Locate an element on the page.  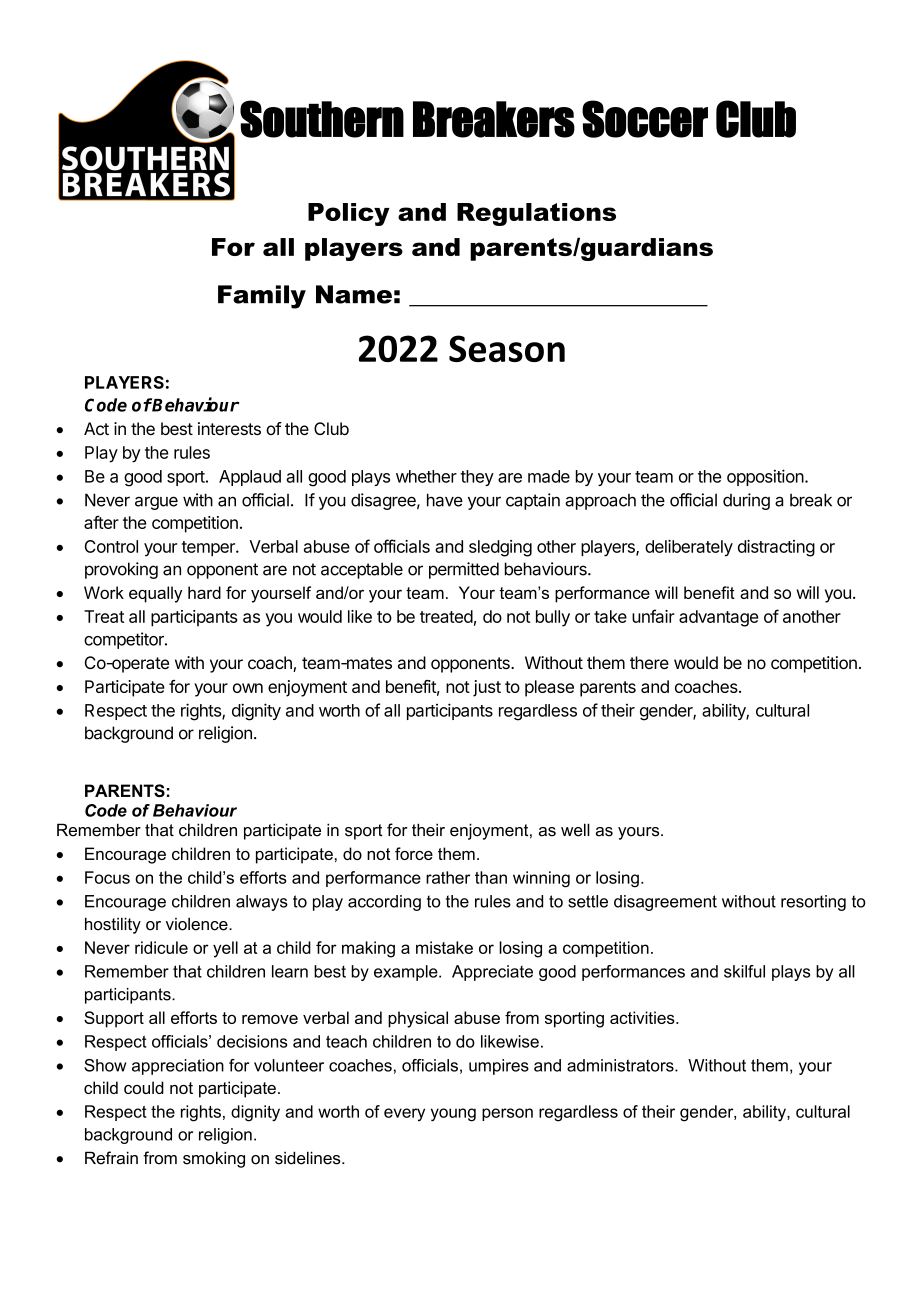
they is located at coordinates (477, 478).
